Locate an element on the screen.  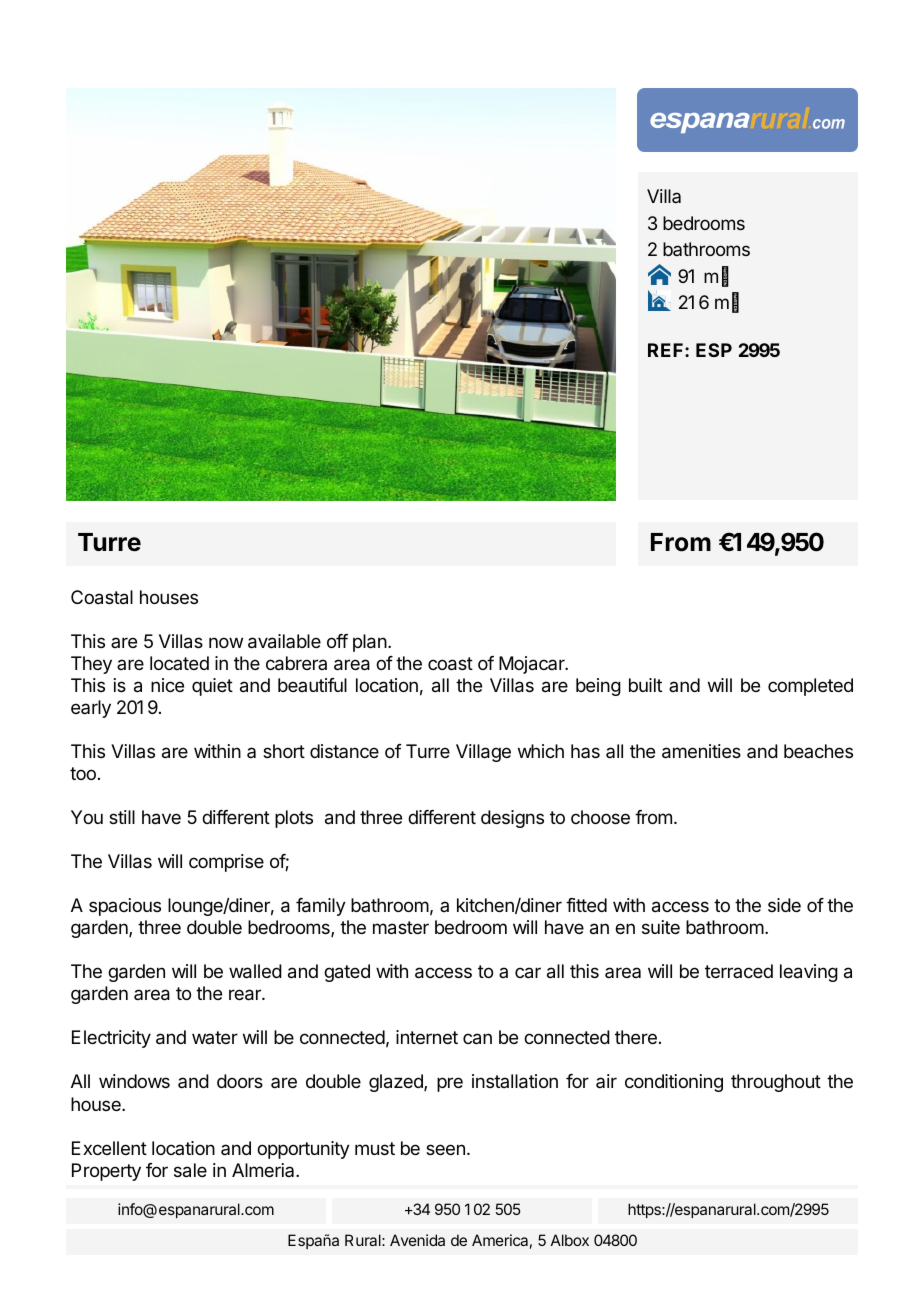
designs is located at coordinates (512, 819).
